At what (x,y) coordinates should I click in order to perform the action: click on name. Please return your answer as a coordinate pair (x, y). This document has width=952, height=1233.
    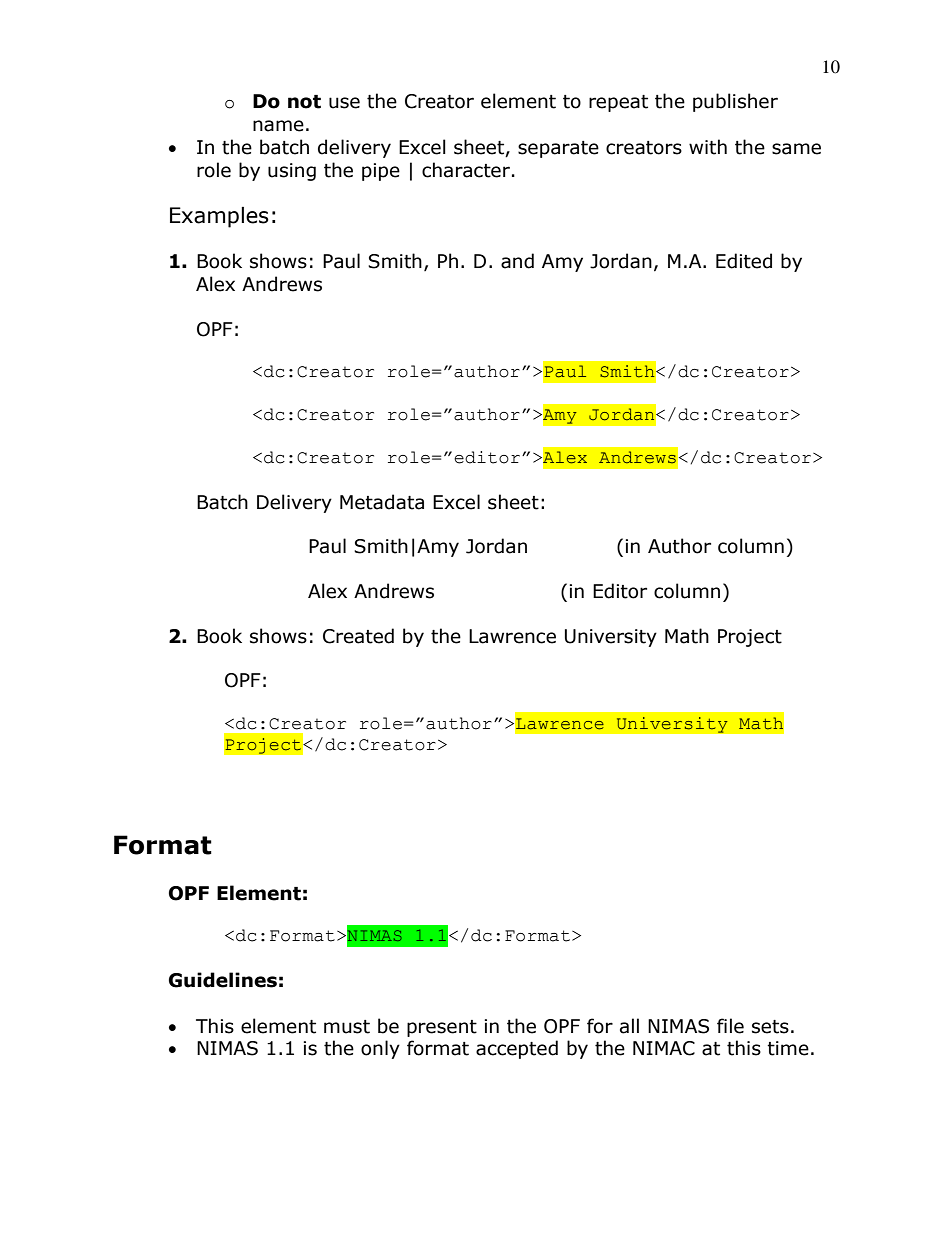
    Looking at the image, I should click on (278, 126).
